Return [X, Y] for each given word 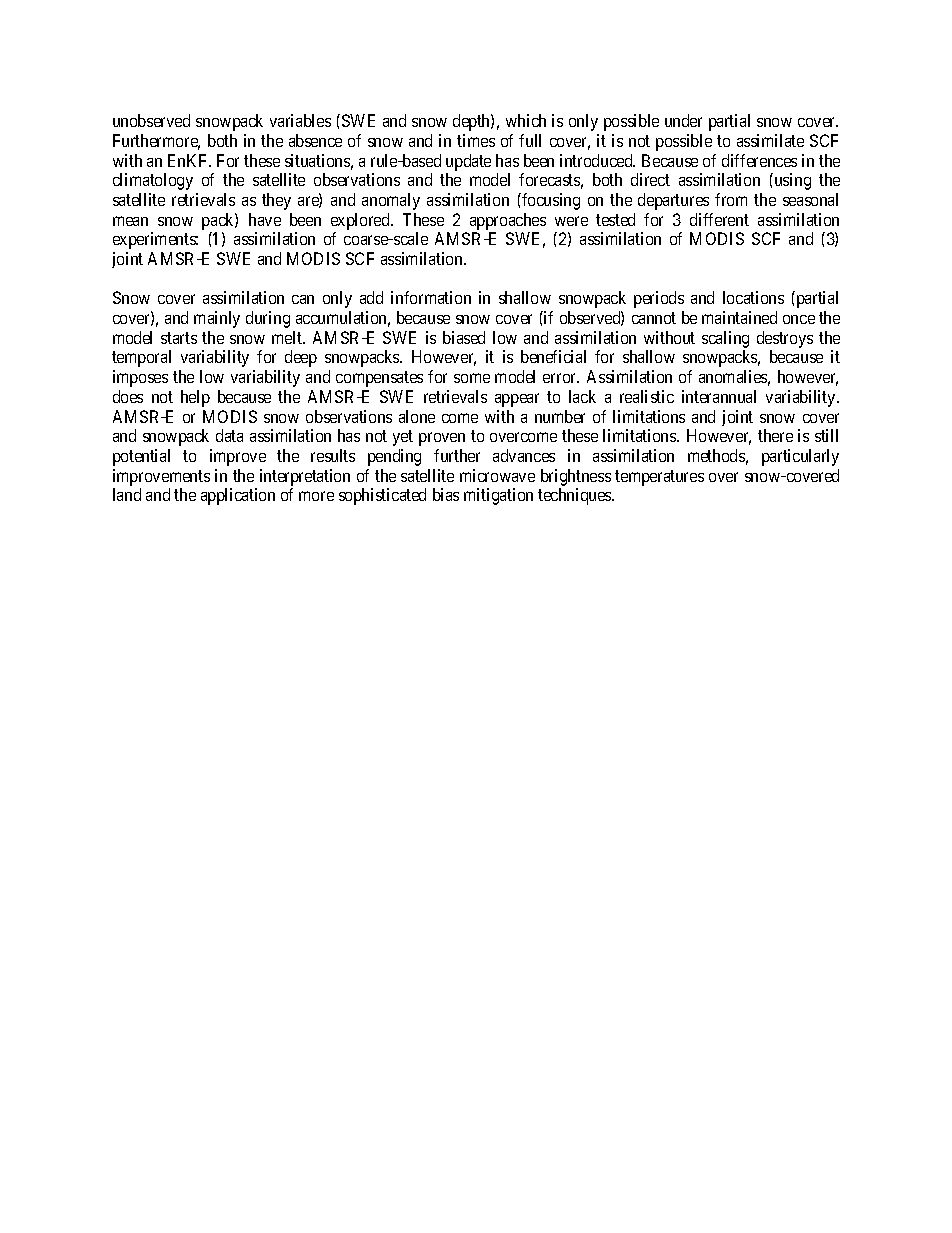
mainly [217, 319]
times [476, 140]
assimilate [770, 140]
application [238, 496]
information [431, 297]
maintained [739, 317]
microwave [497, 475]
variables [300, 120]
